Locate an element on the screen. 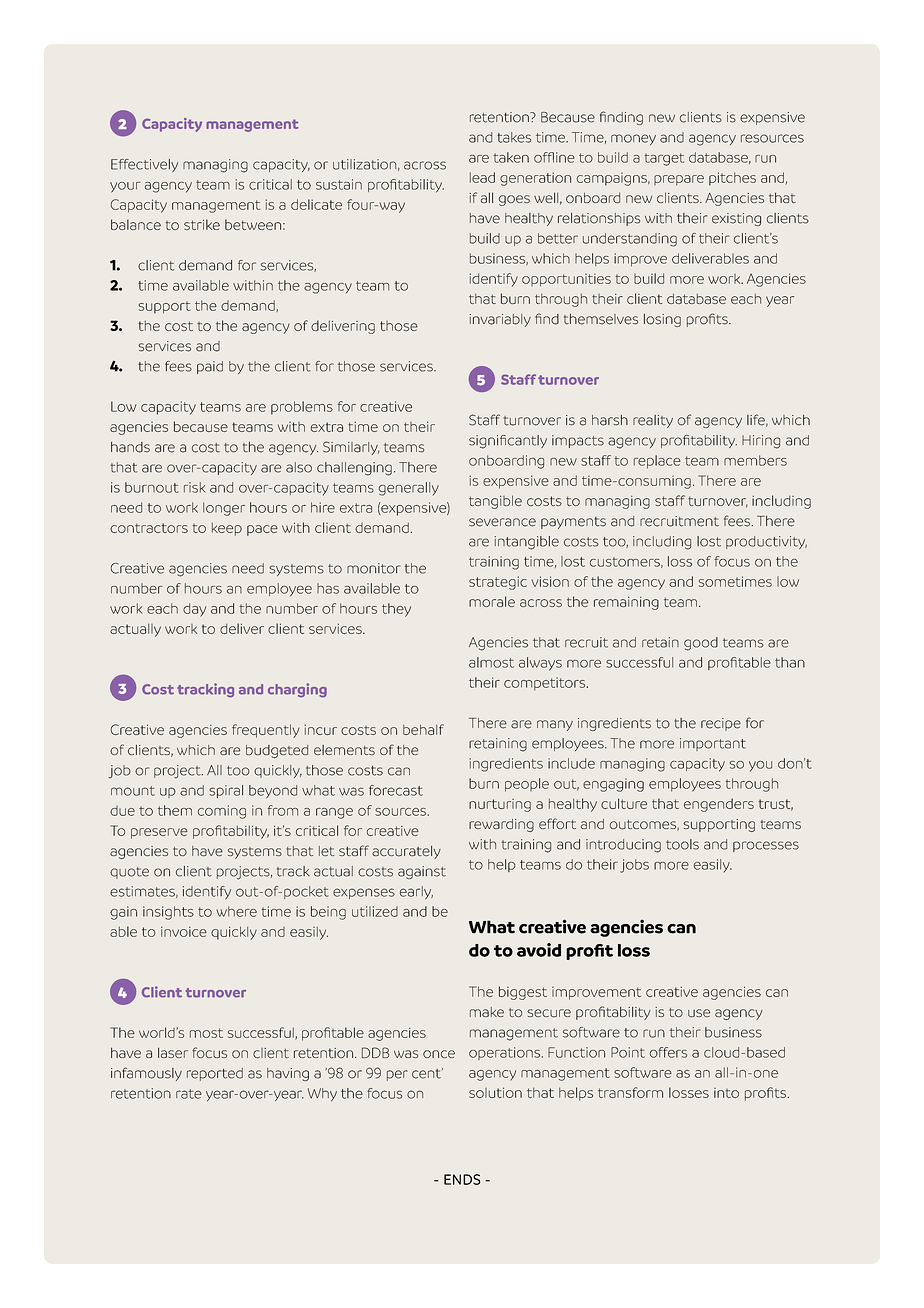 This screenshot has width=924, height=1308. lead is located at coordinates (482, 177).
